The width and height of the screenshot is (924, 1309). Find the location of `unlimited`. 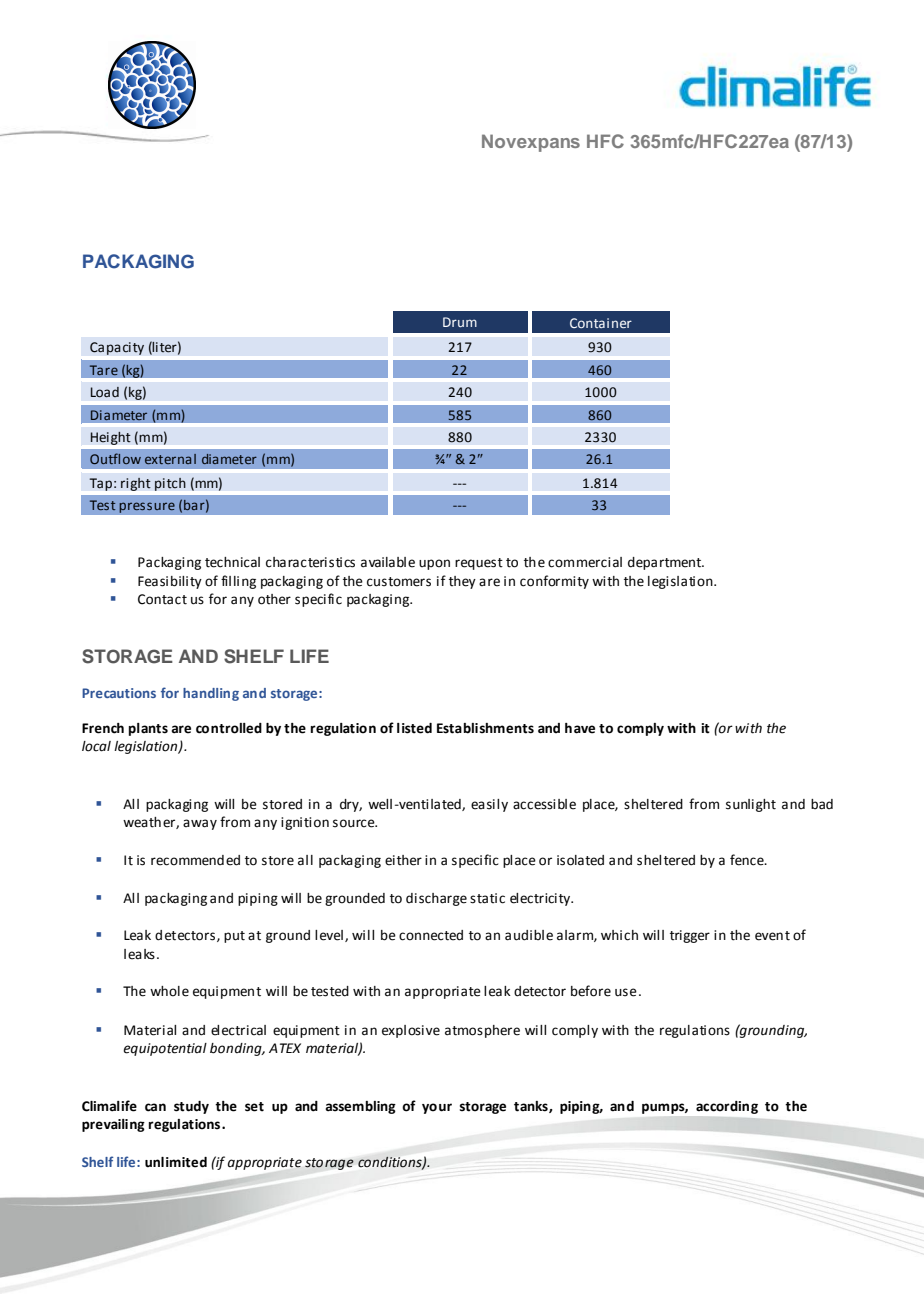

unlimited is located at coordinates (176, 1162).
